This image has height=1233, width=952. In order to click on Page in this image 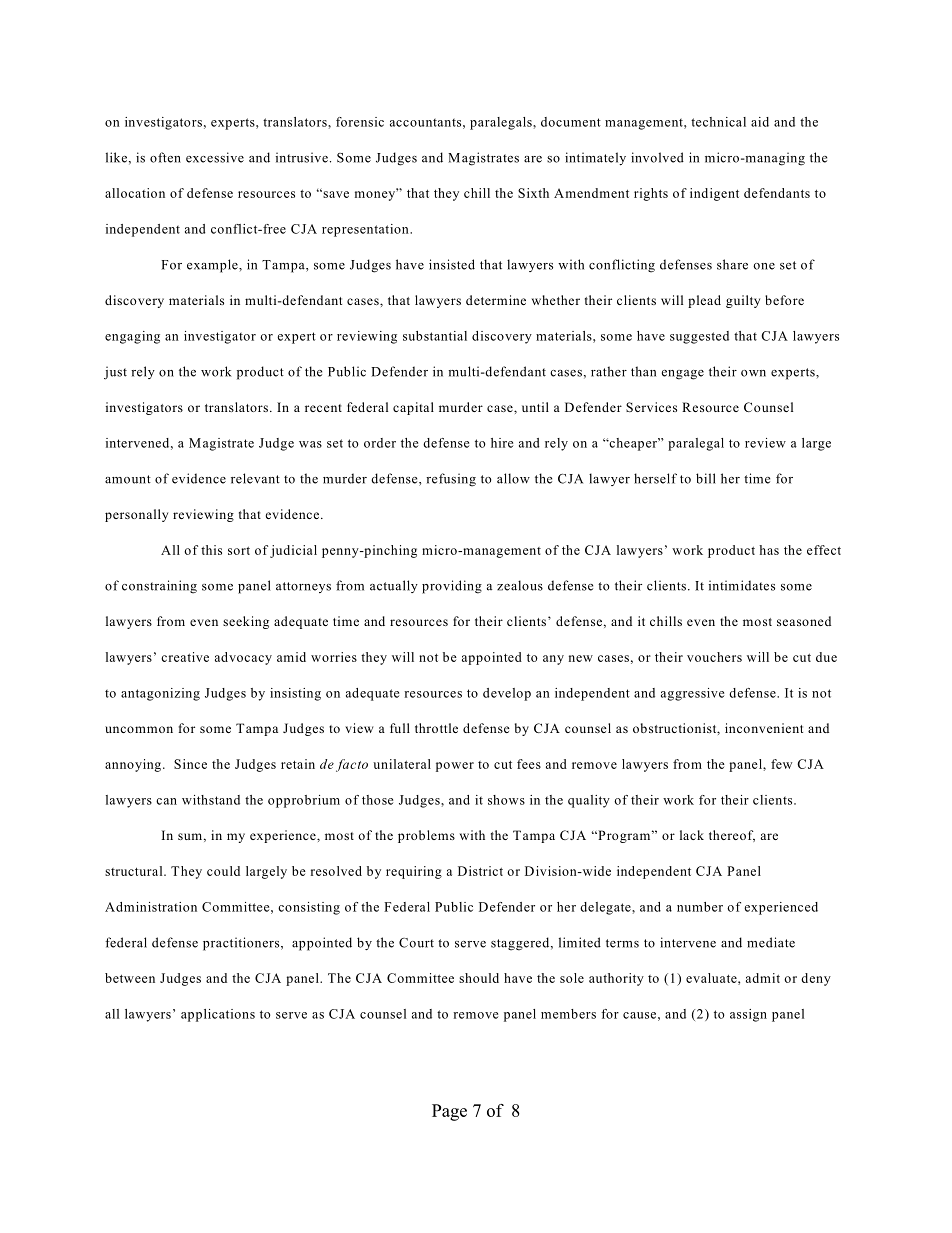, I will do `click(449, 1112)`.
